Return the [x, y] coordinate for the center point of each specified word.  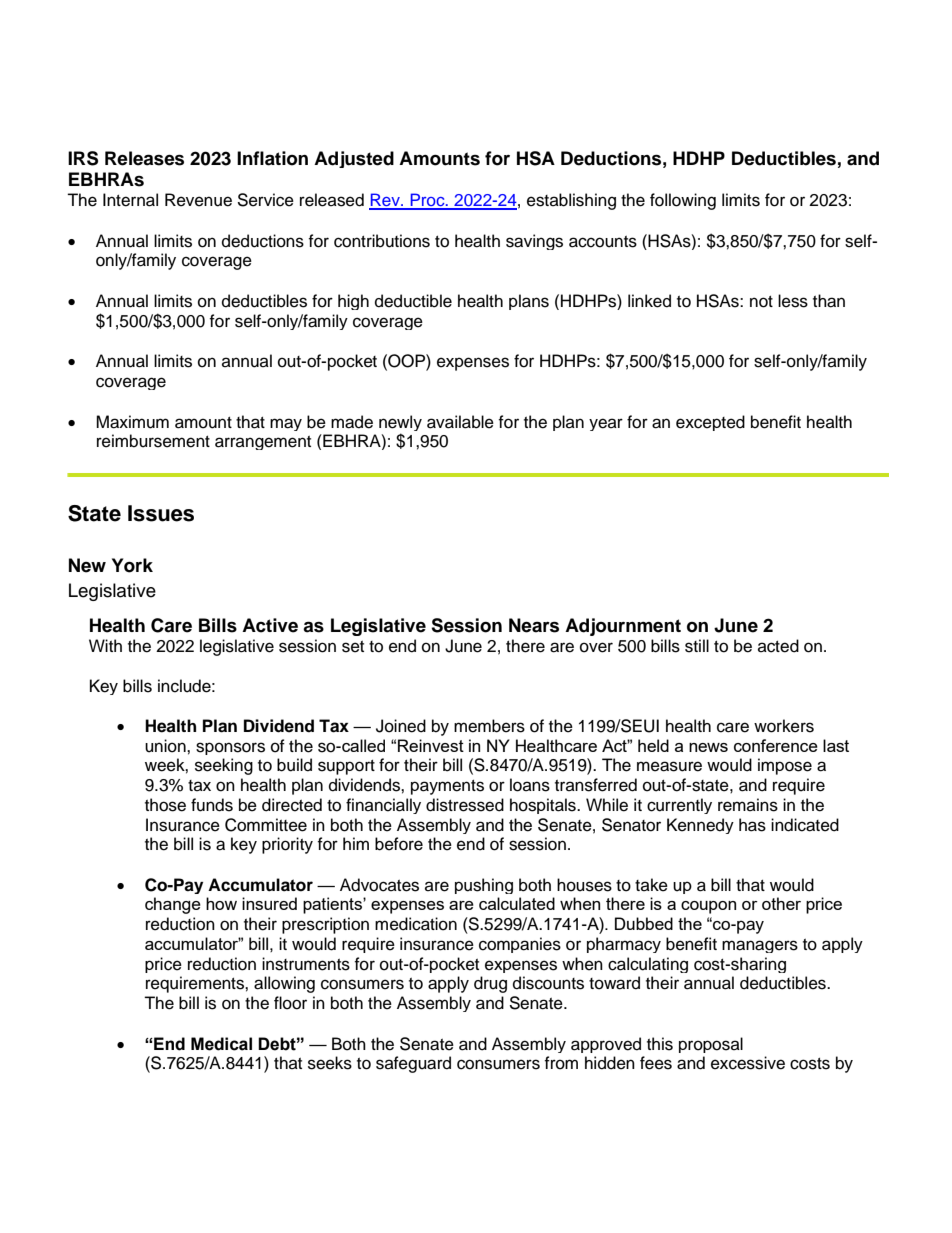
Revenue [198, 200]
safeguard [413, 1064]
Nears [534, 625]
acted [778, 646]
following [683, 201]
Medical [221, 1044]
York [132, 565]
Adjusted [354, 159]
